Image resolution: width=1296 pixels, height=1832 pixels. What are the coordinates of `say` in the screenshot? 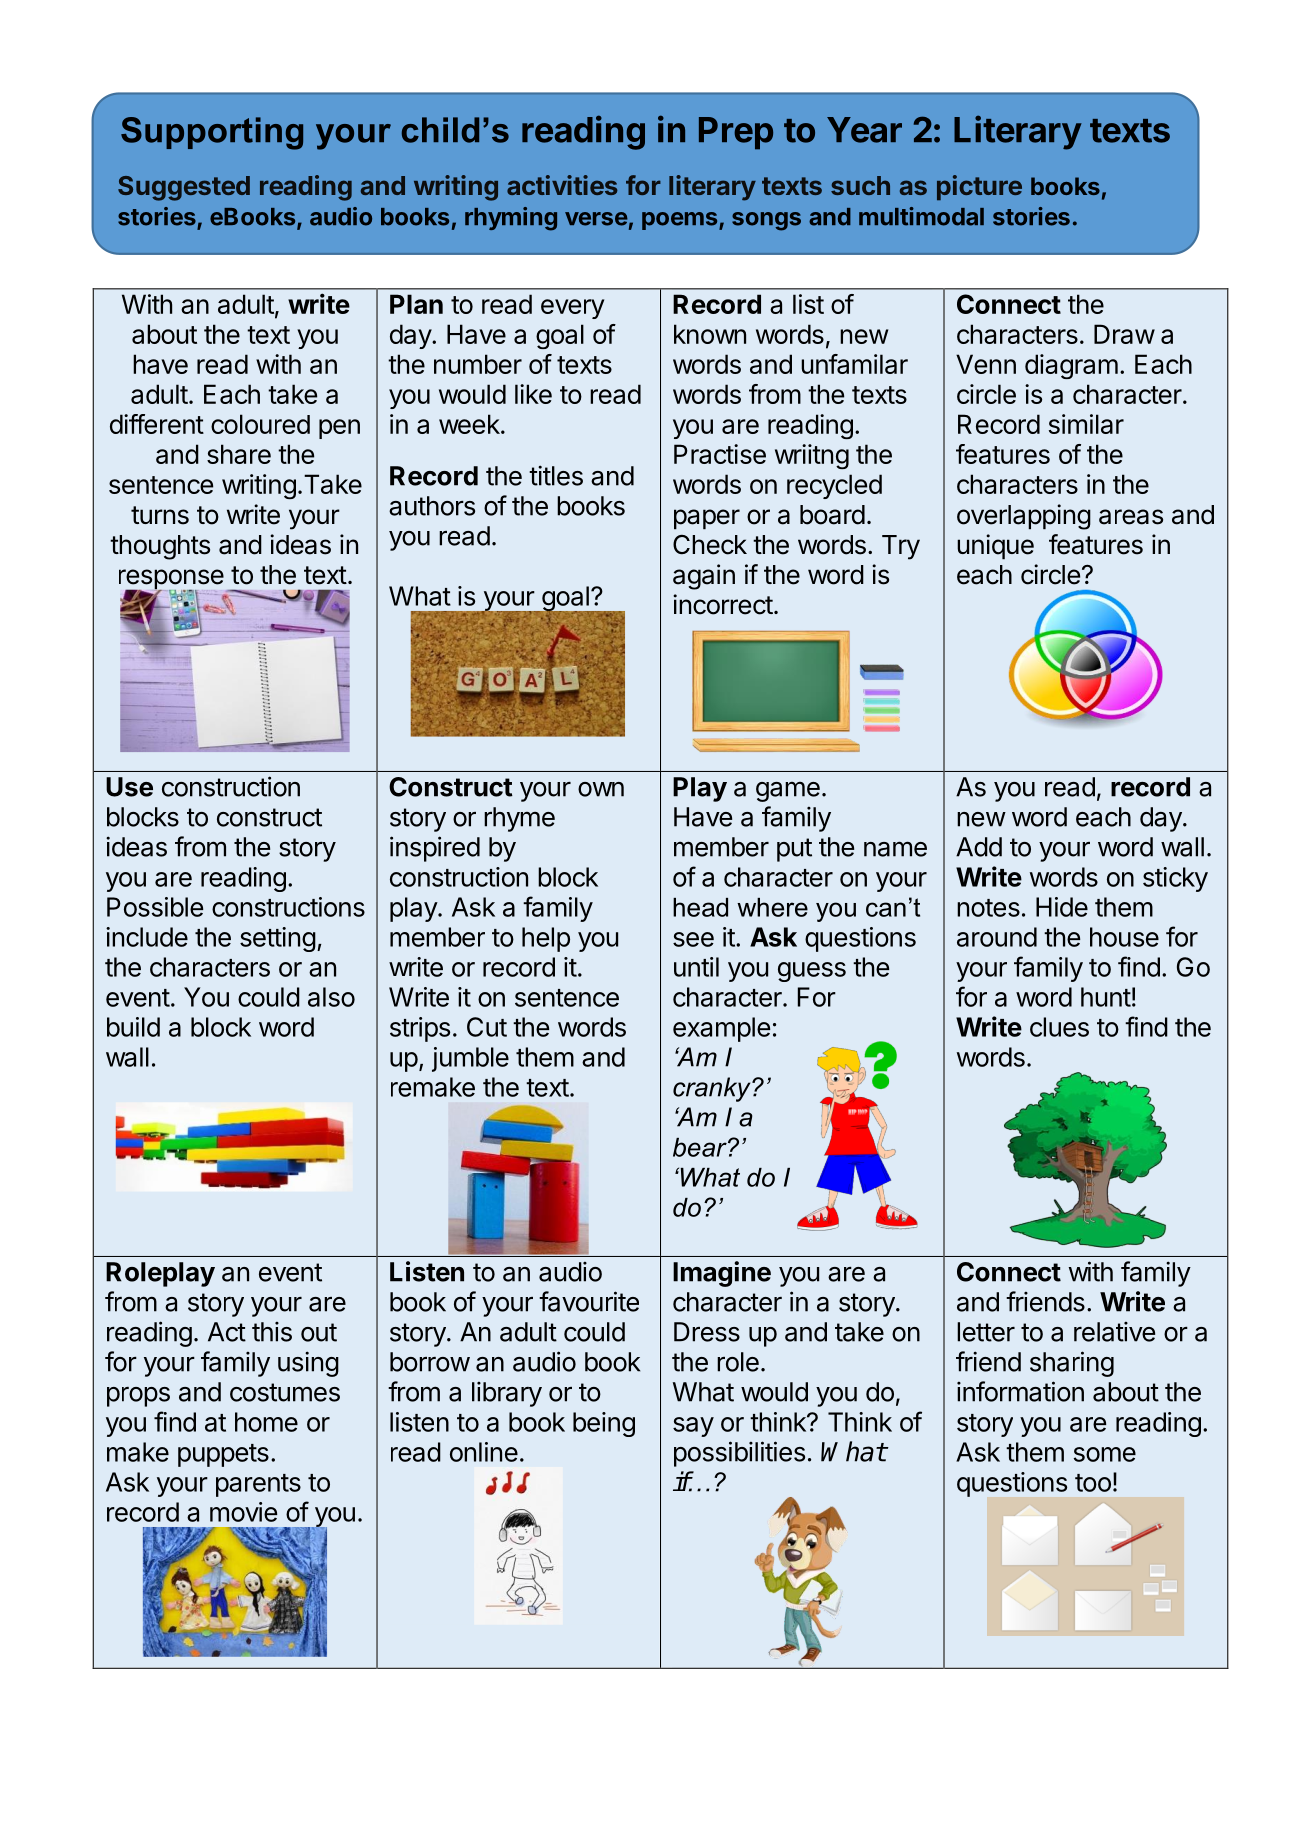 It's located at (693, 1427).
